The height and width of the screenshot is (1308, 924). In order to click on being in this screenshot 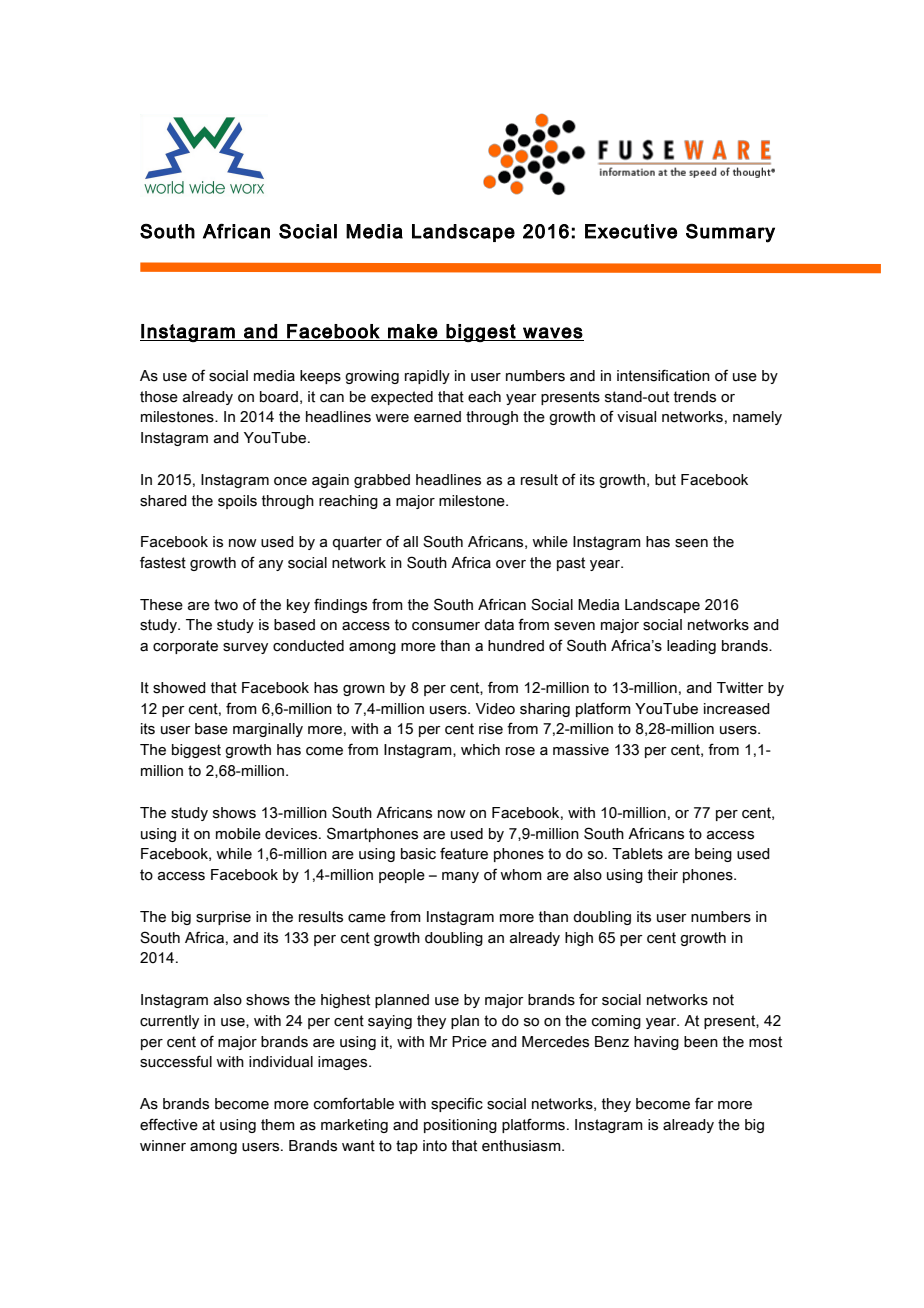, I will do `click(713, 855)`.
